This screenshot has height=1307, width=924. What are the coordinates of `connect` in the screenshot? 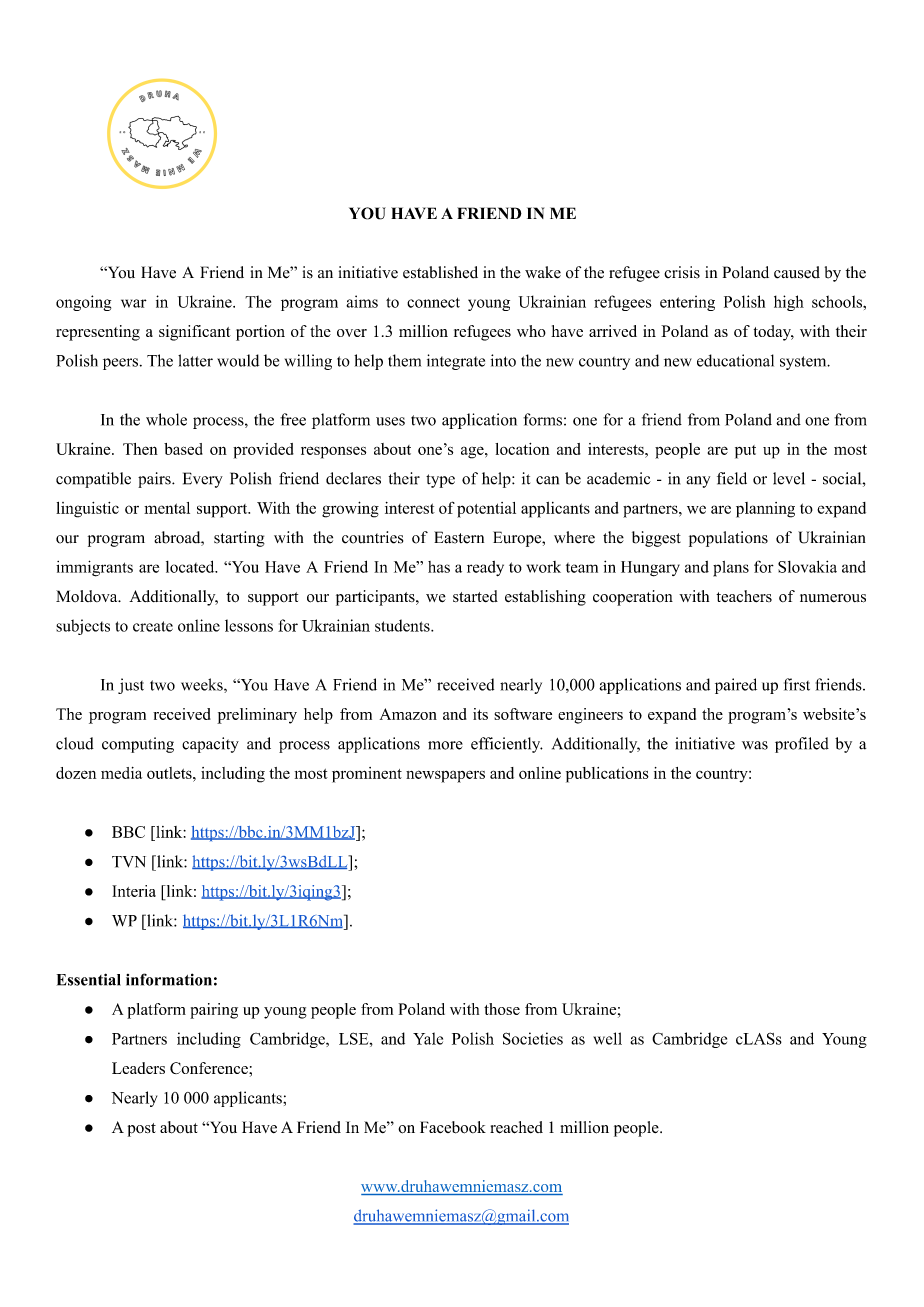 It's located at (433, 302).
